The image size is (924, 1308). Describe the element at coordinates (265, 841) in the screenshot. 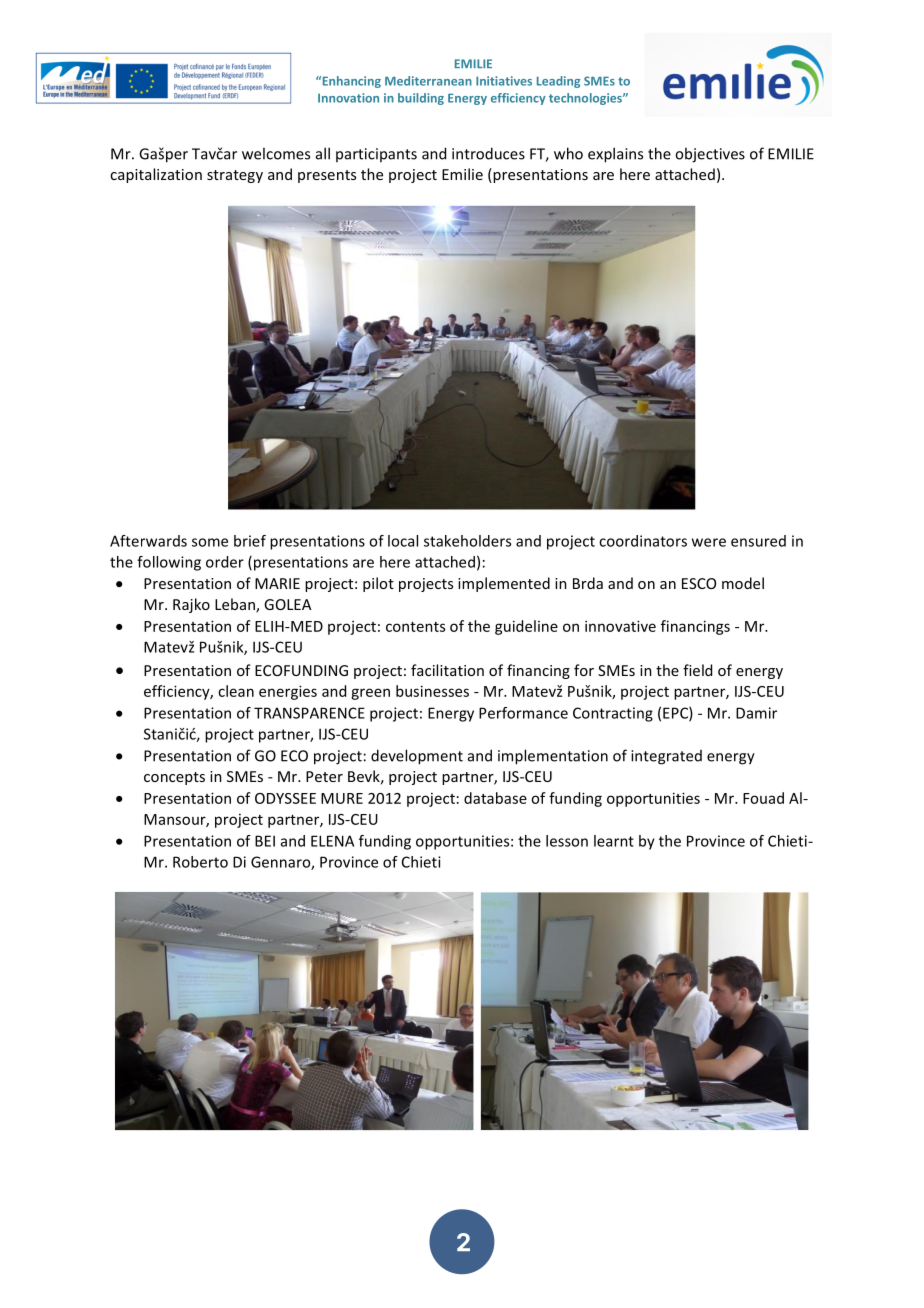

I see `BEI` at that location.
